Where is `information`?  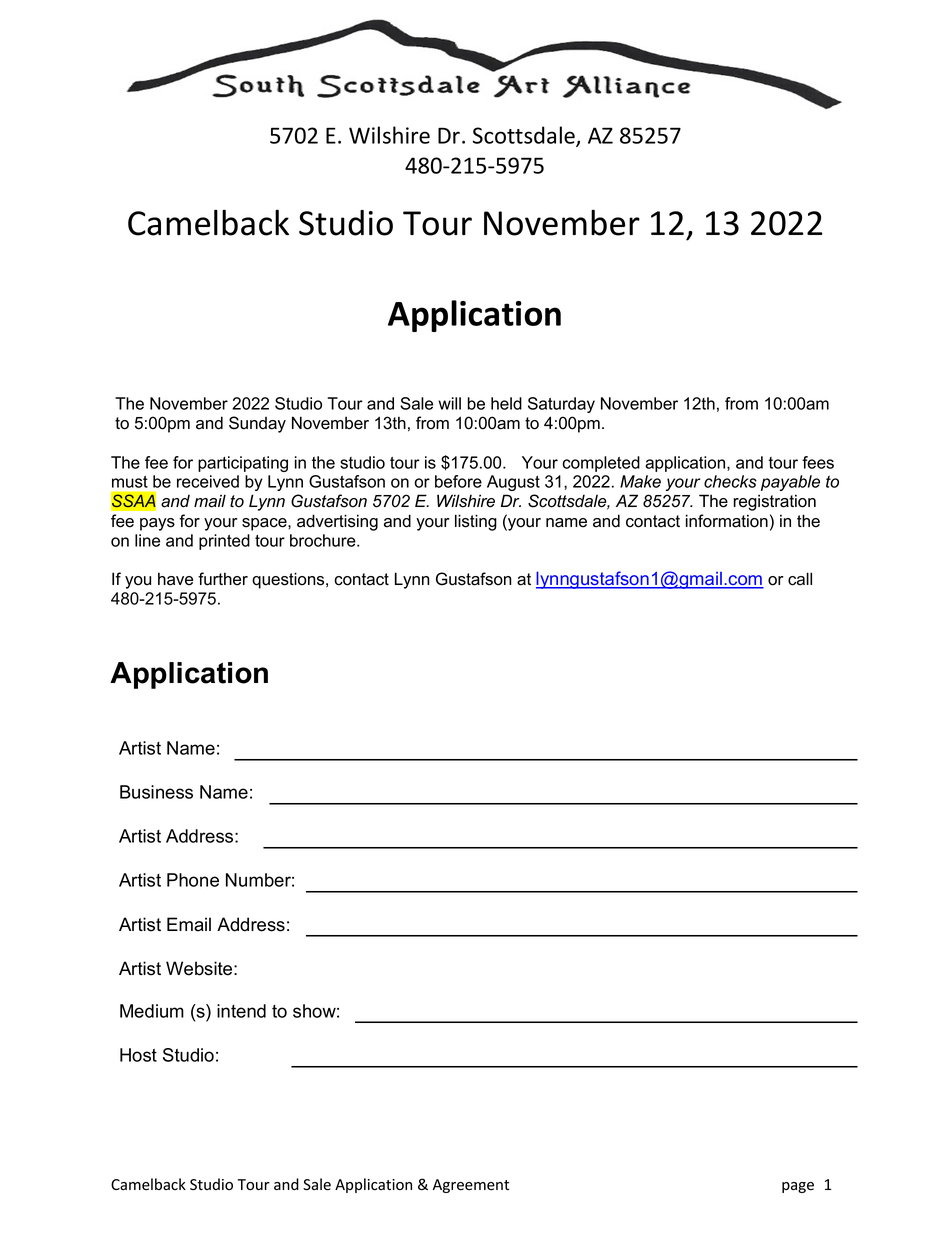
information is located at coordinates (727, 521).
